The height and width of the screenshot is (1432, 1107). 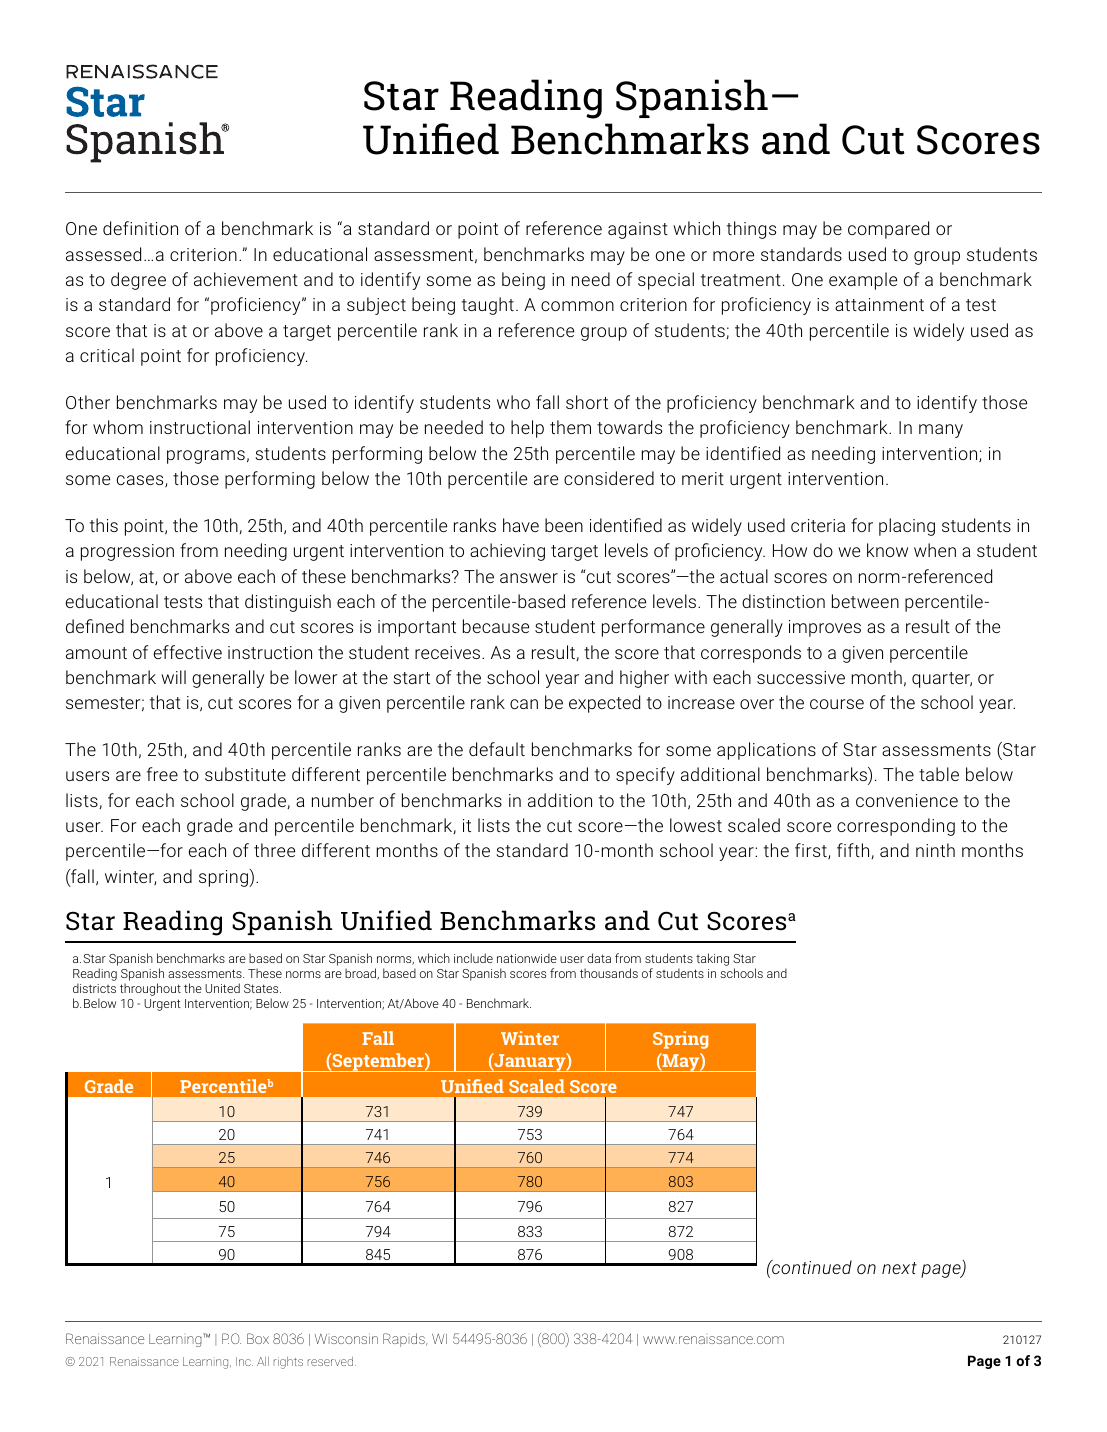 What do you see at coordinates (162, 774) in the screenshot?
I see `free` at bounding box center [162, 774].
